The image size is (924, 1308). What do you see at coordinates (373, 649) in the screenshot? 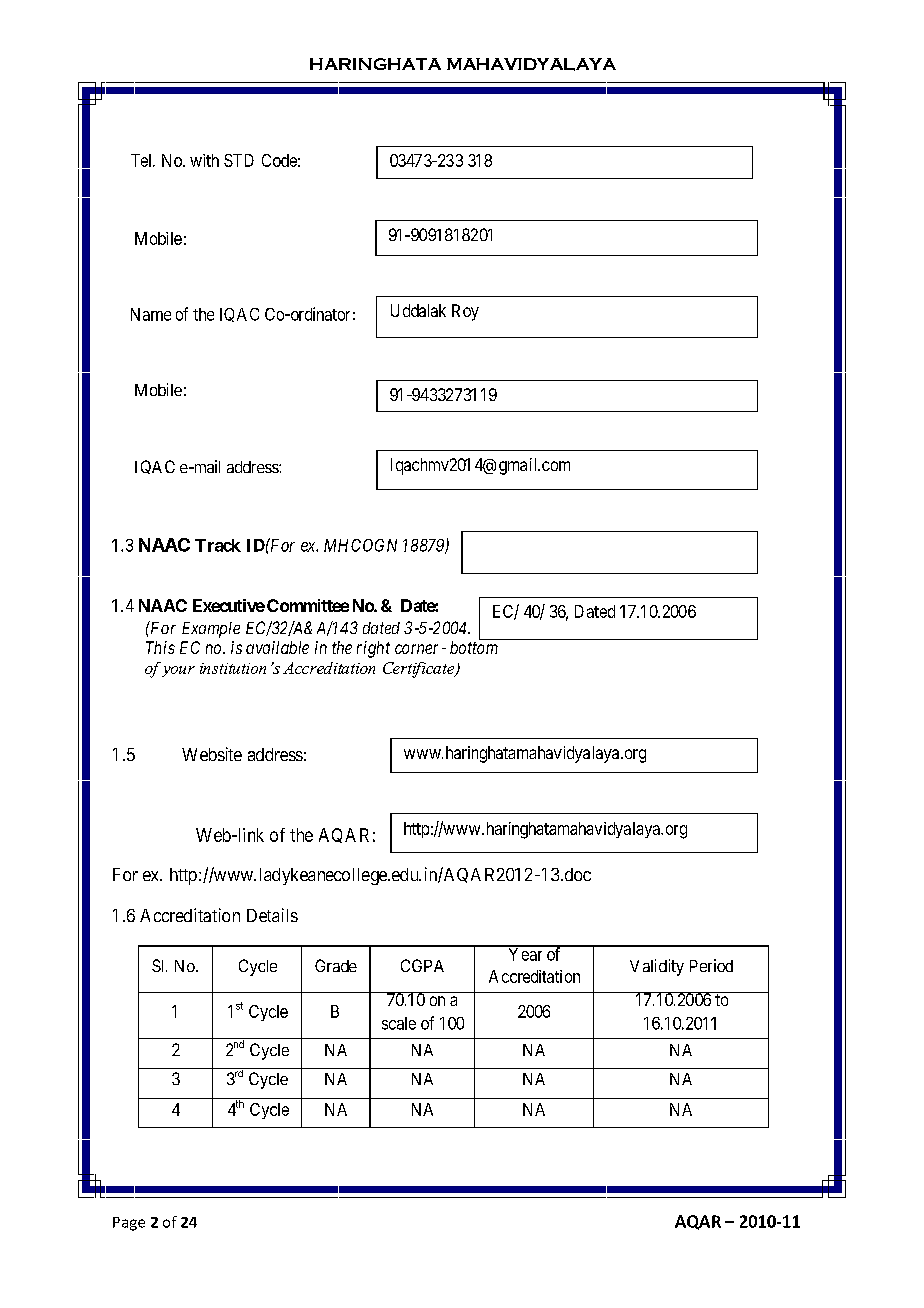
I see `right` at bounding box center [373, 649].
